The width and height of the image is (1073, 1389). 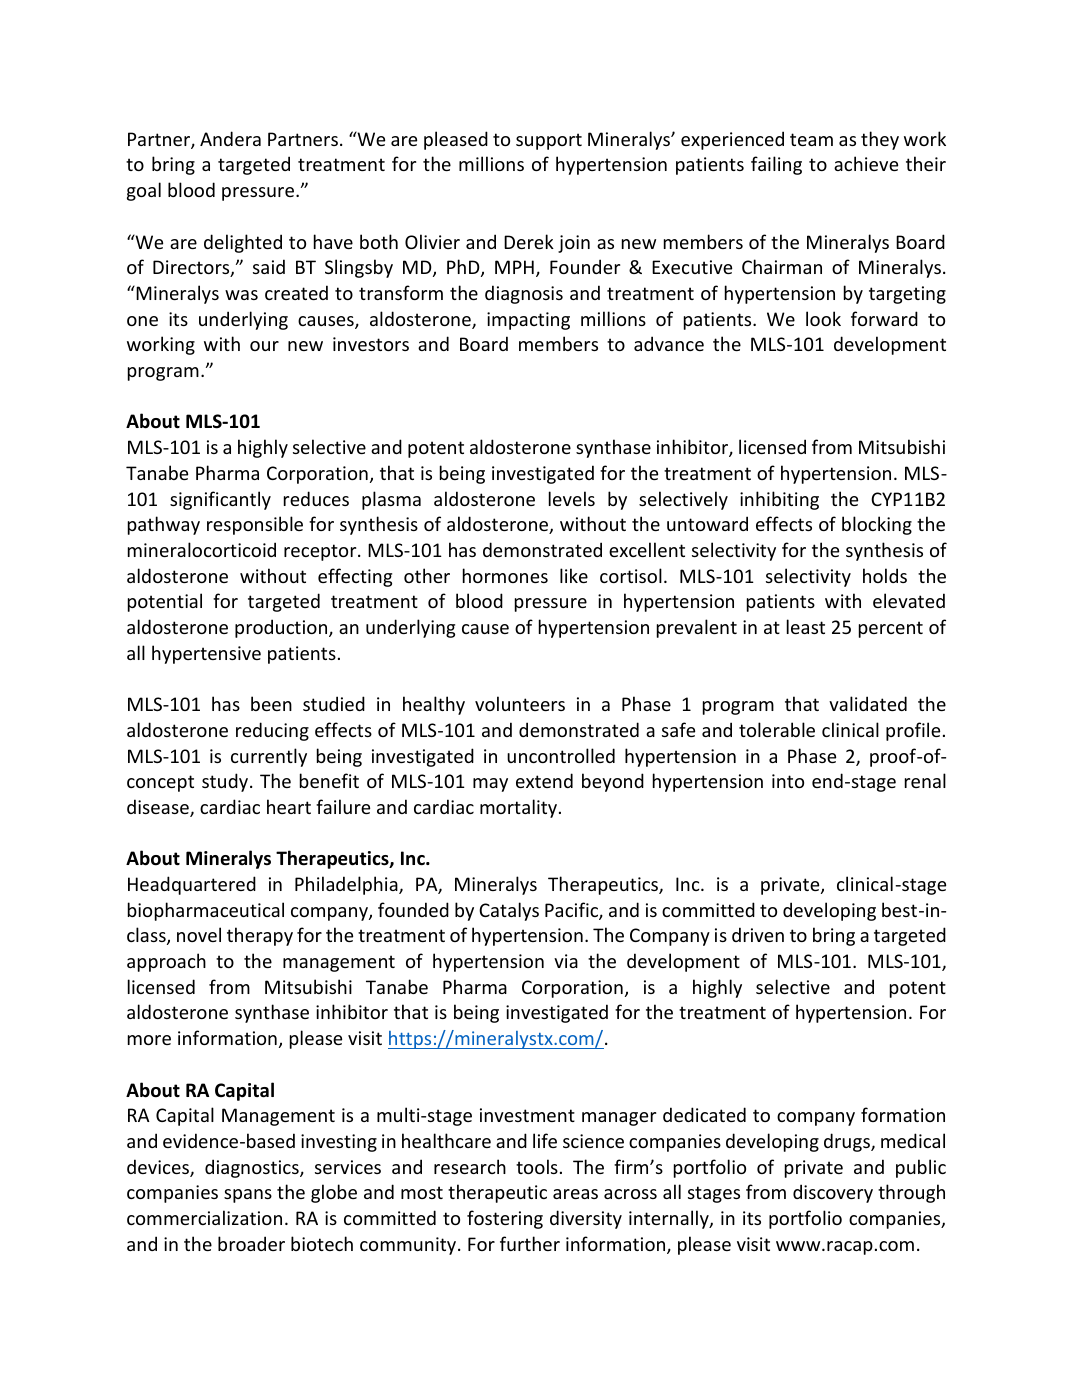 What do you see at coordinates (549, 141) in the image?
I see `support` at bounding box center [549, 141].
